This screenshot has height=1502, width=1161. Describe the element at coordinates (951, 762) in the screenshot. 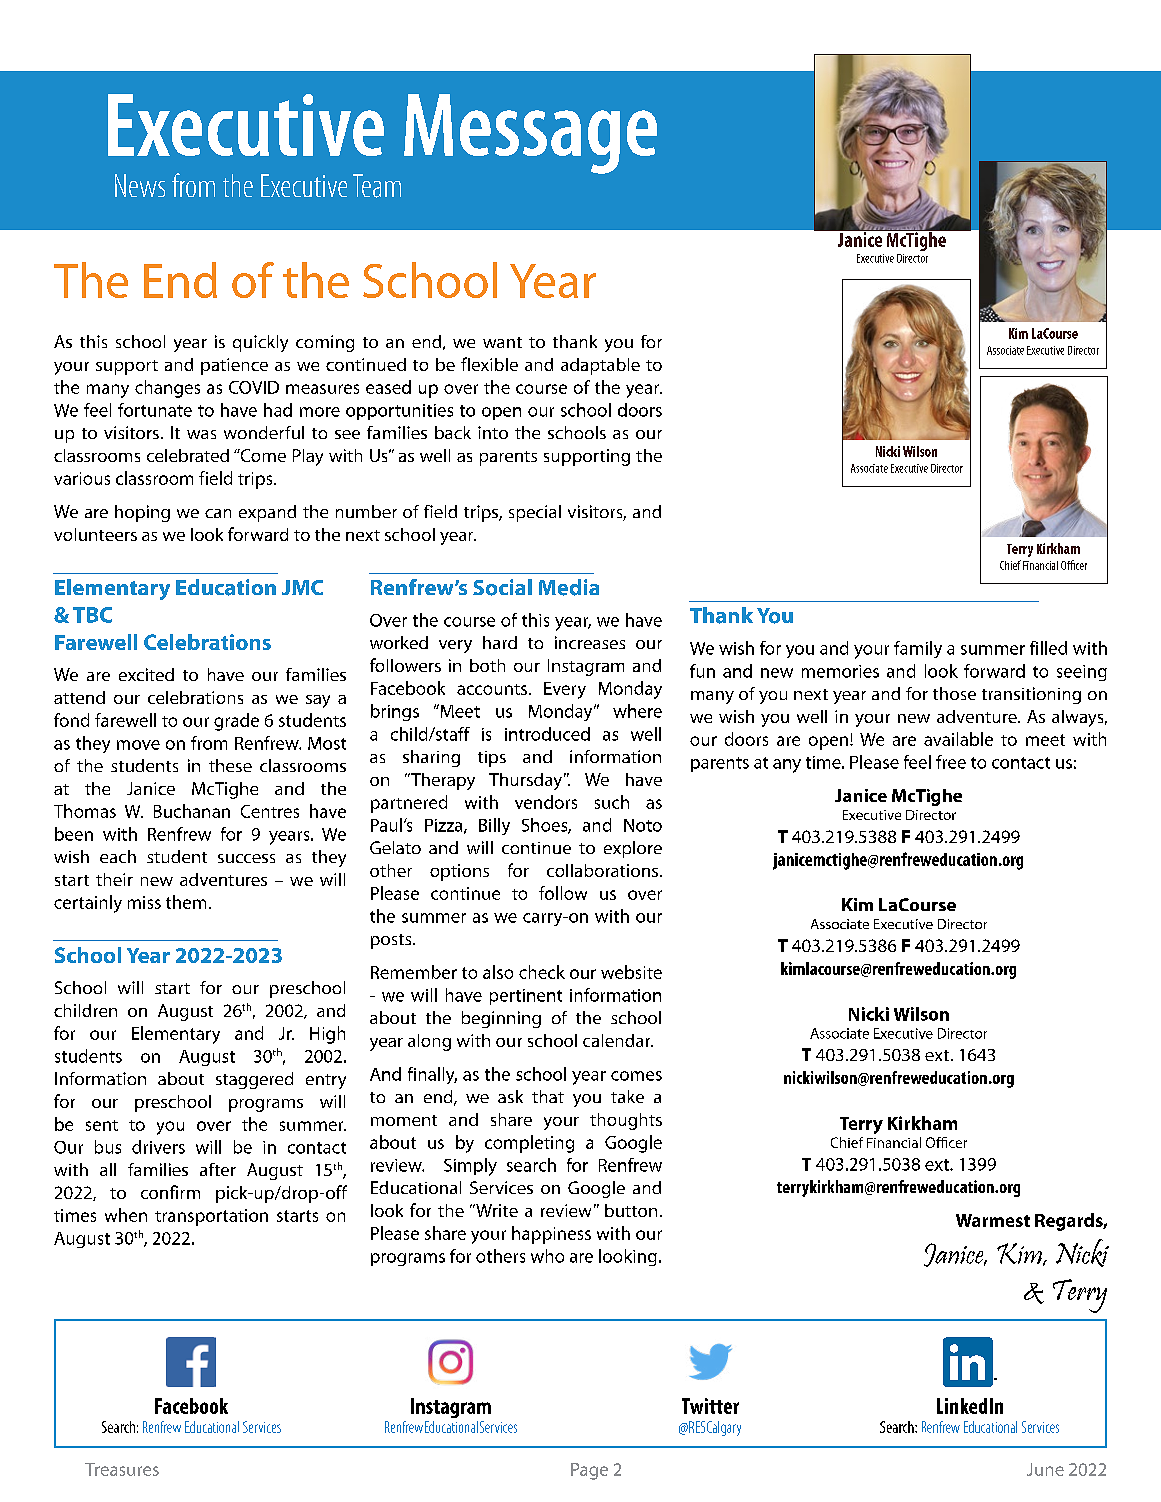

I see `free` at that location.
